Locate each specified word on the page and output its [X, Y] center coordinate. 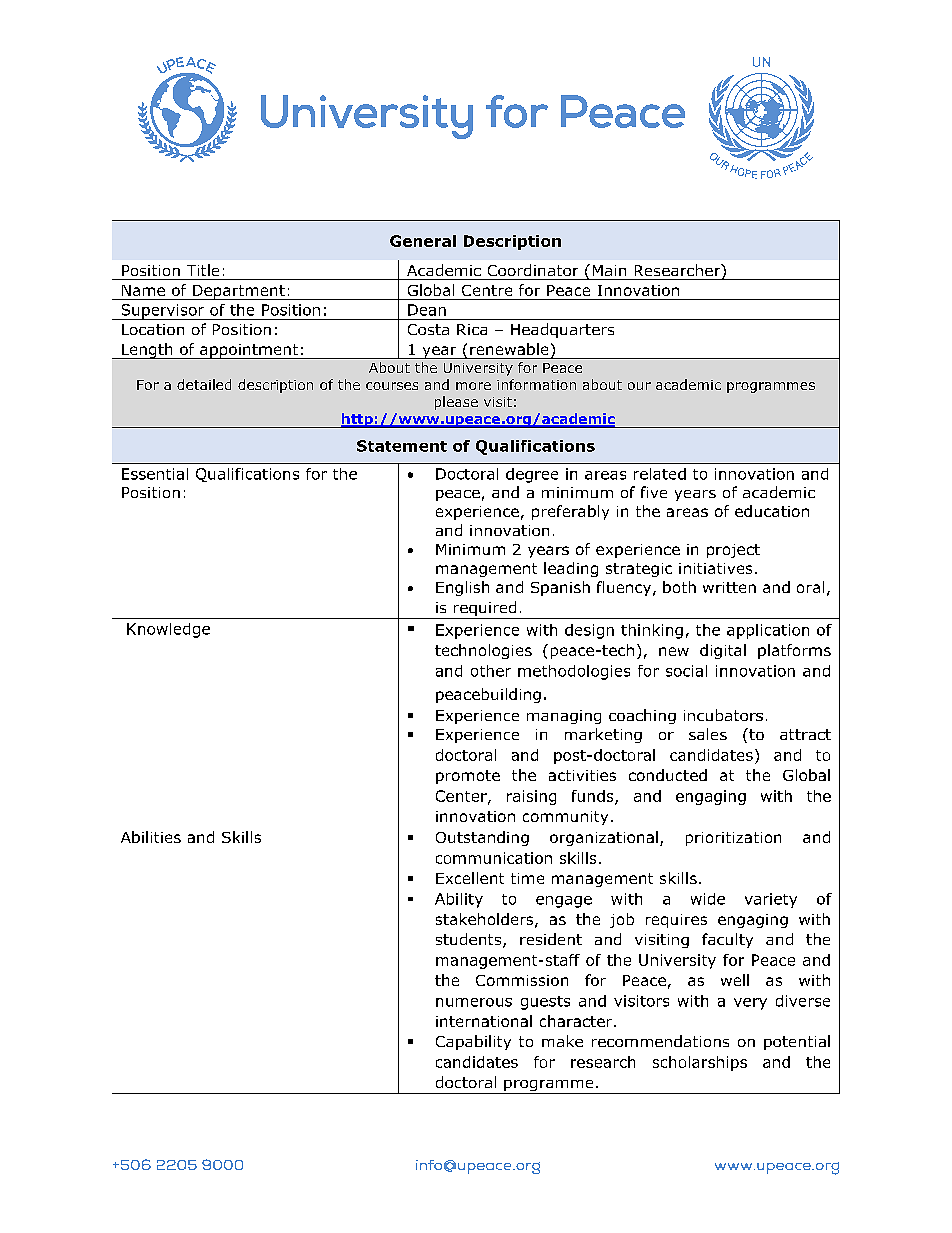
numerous [474, 1002]
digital [723, 651]
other [491, 671]
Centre [487, 290]
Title [203, 270]
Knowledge [168, 630]
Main [609, 270]
